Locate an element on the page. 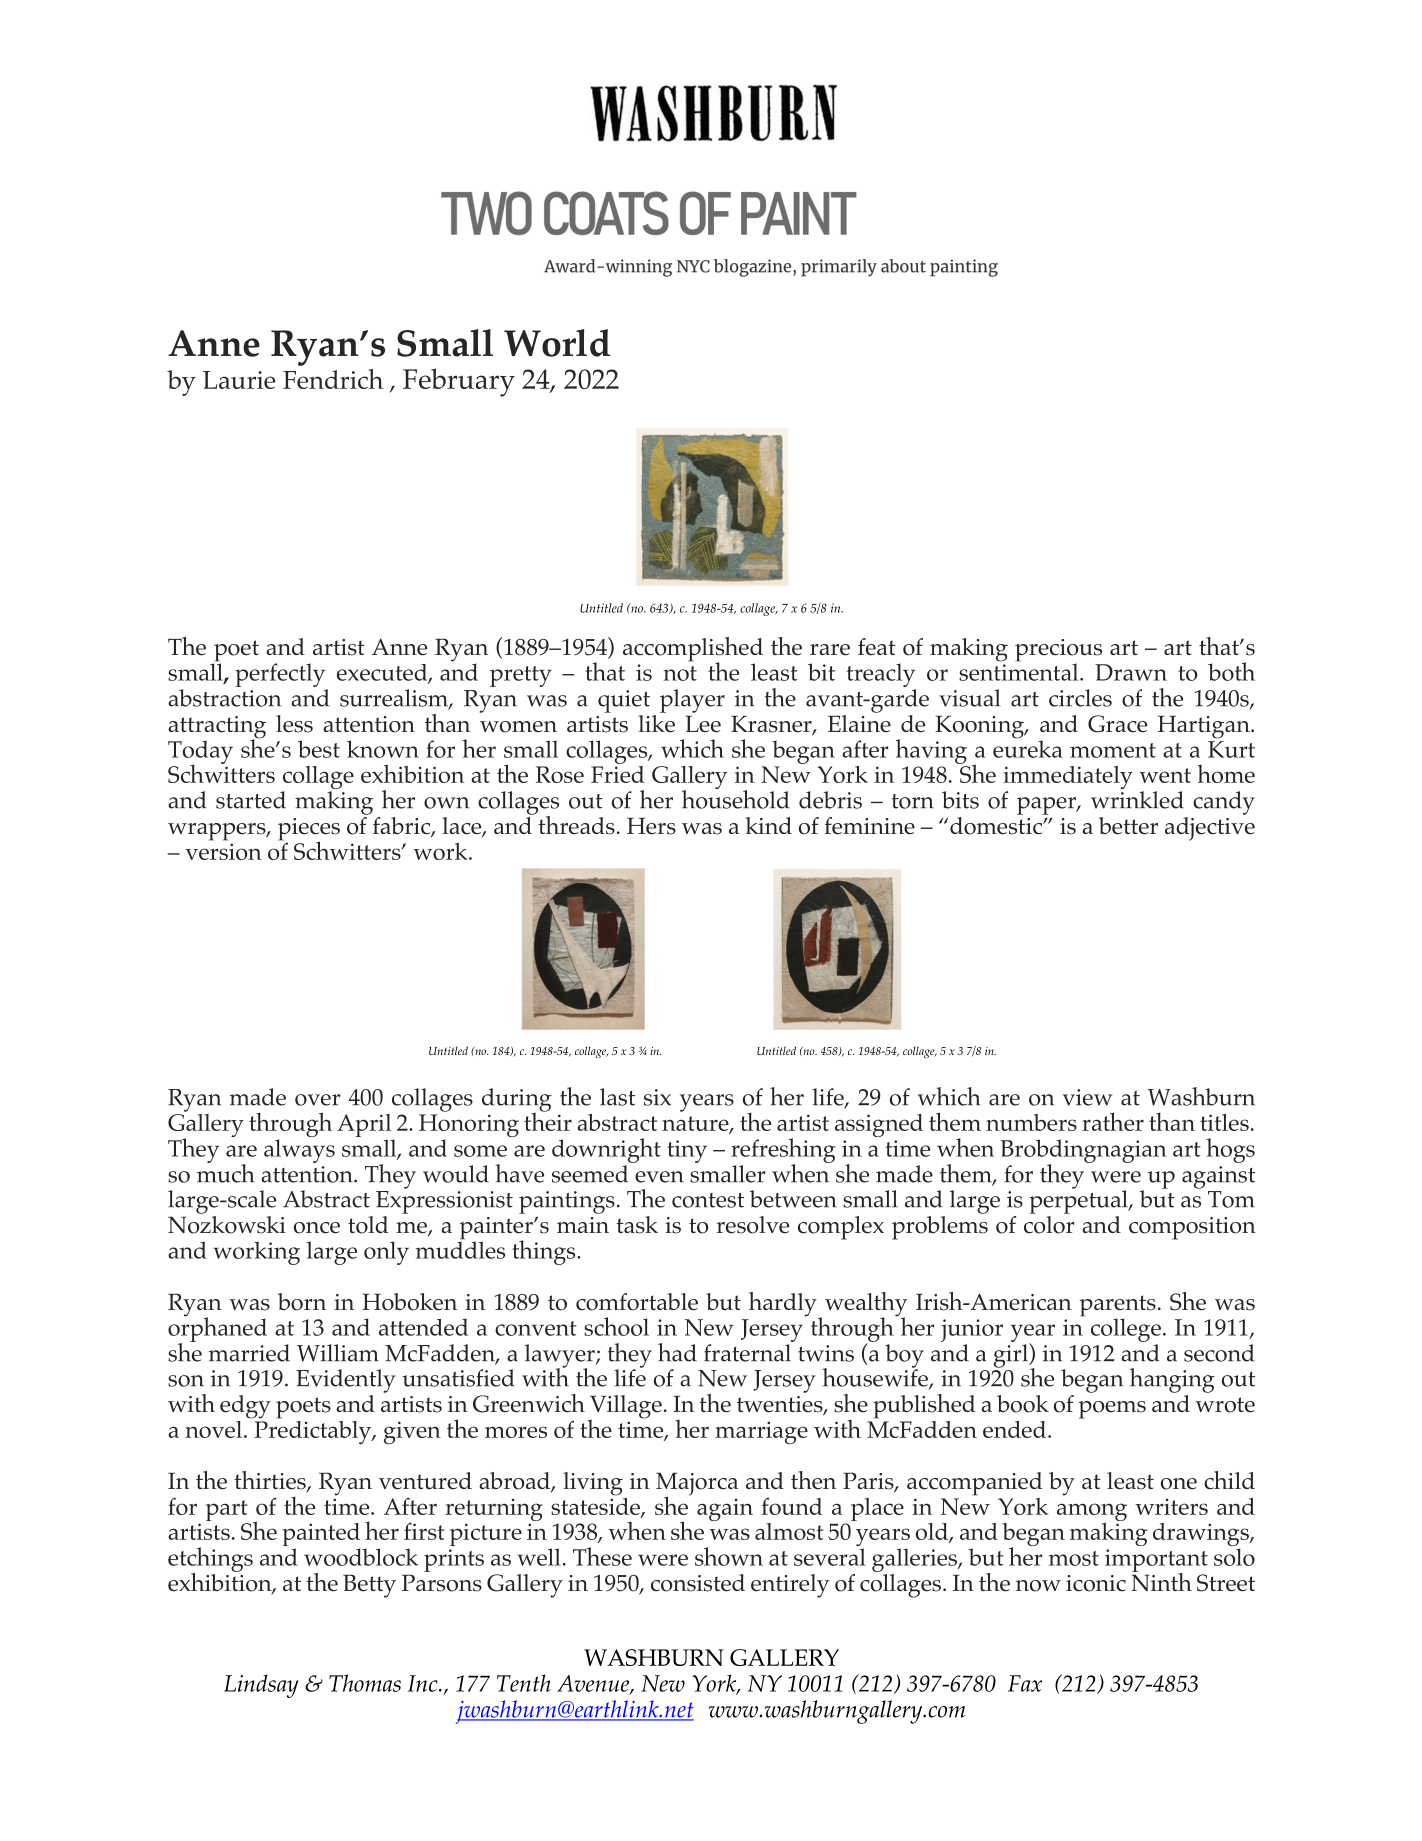 The image size is (1422, 1841). World is located at coordinates (557, 343).
